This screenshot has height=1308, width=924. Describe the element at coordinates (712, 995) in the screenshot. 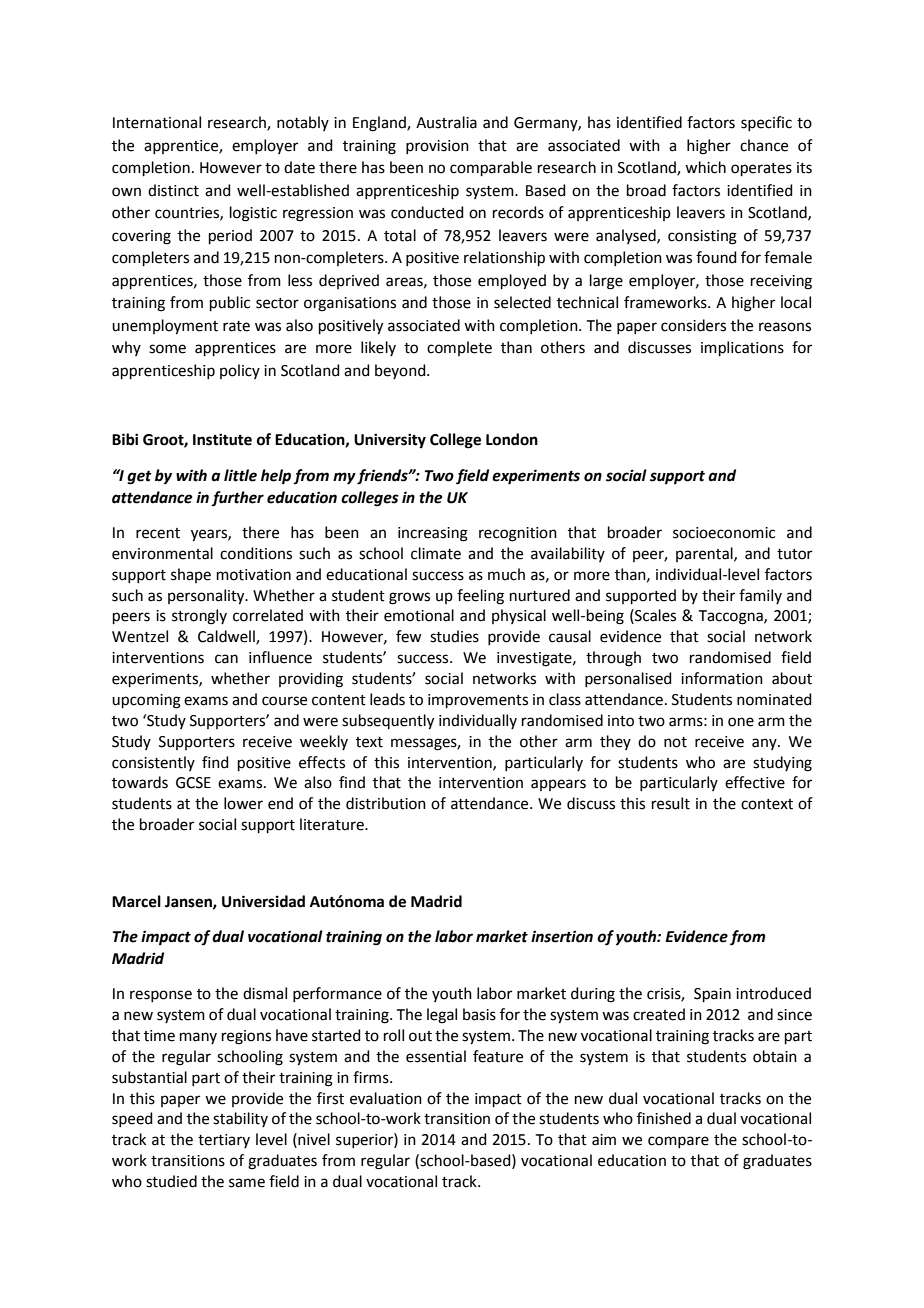

I see `Spain` at that location.
